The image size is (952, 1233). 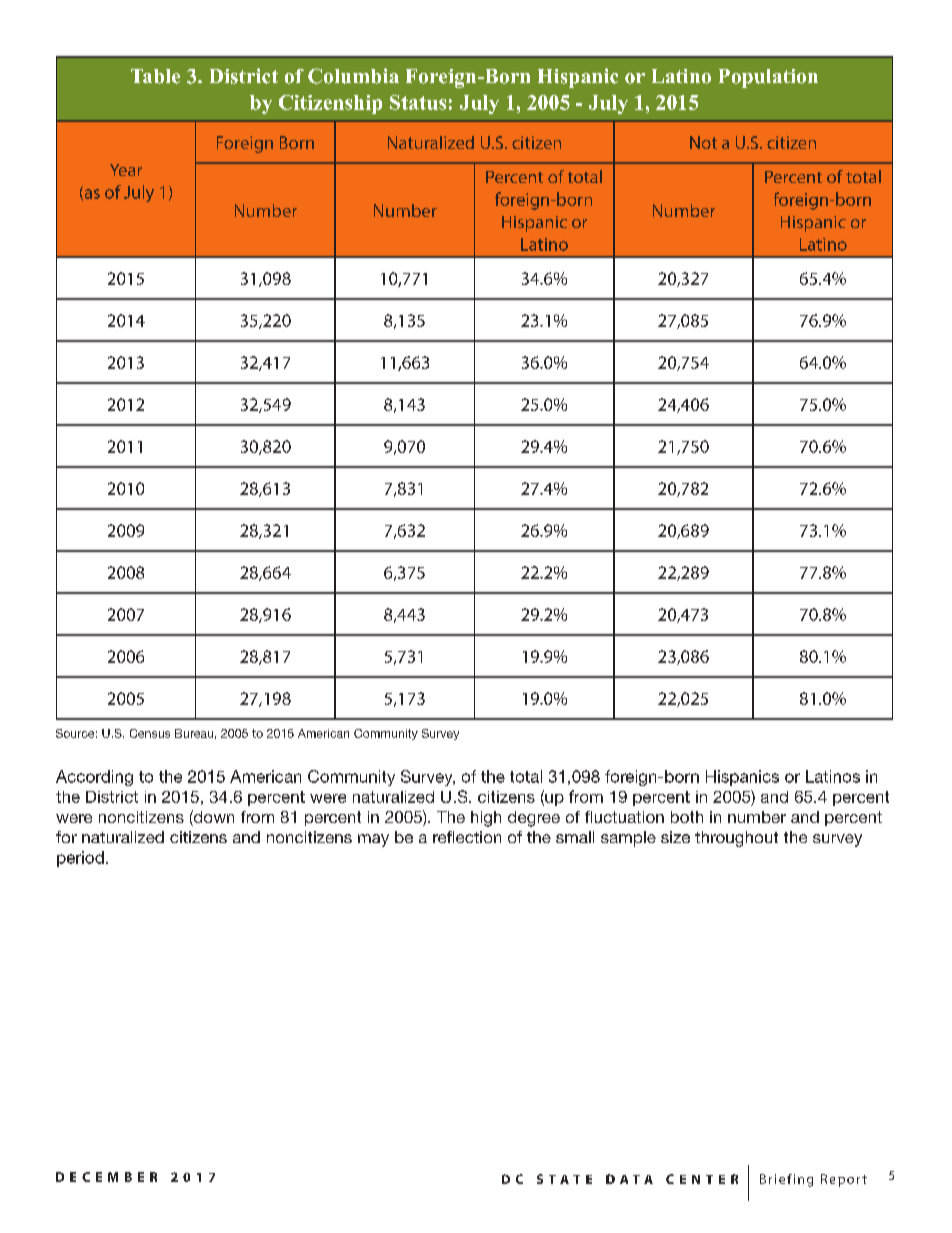 I want to click on Table, so click(x=155, y=76).
